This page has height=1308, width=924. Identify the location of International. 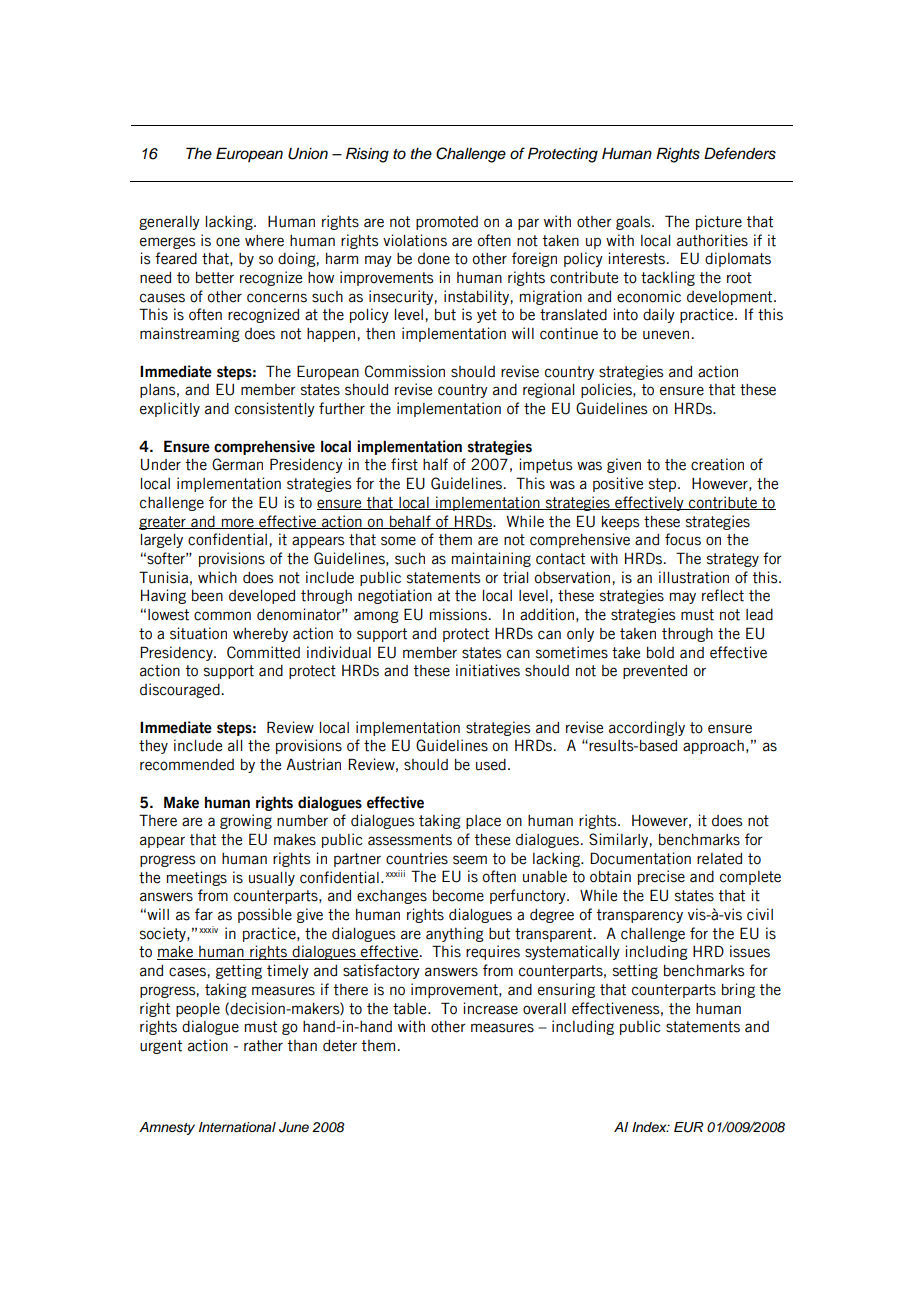
(237, 1127).
